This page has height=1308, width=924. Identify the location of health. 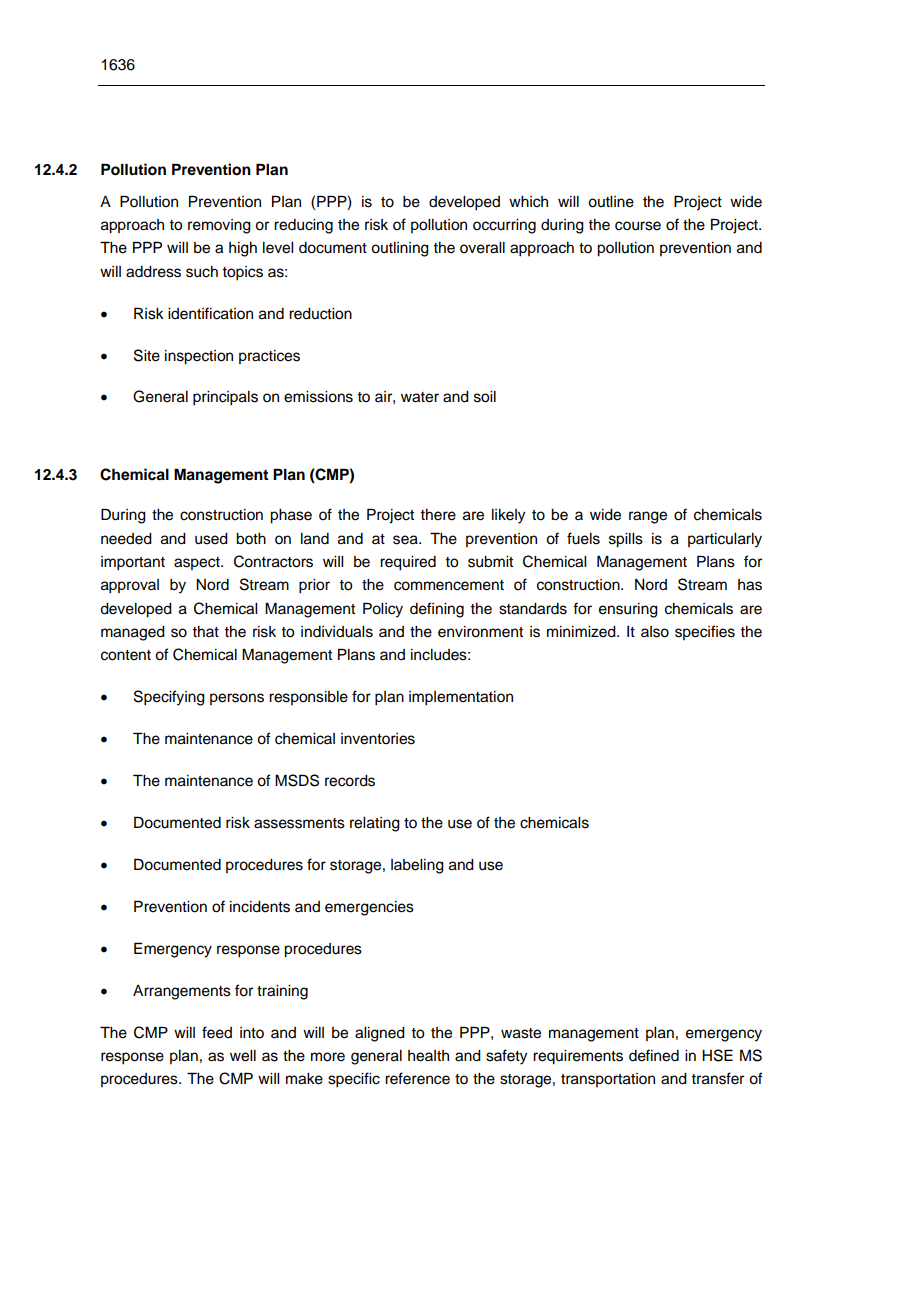
(428, 1056).
